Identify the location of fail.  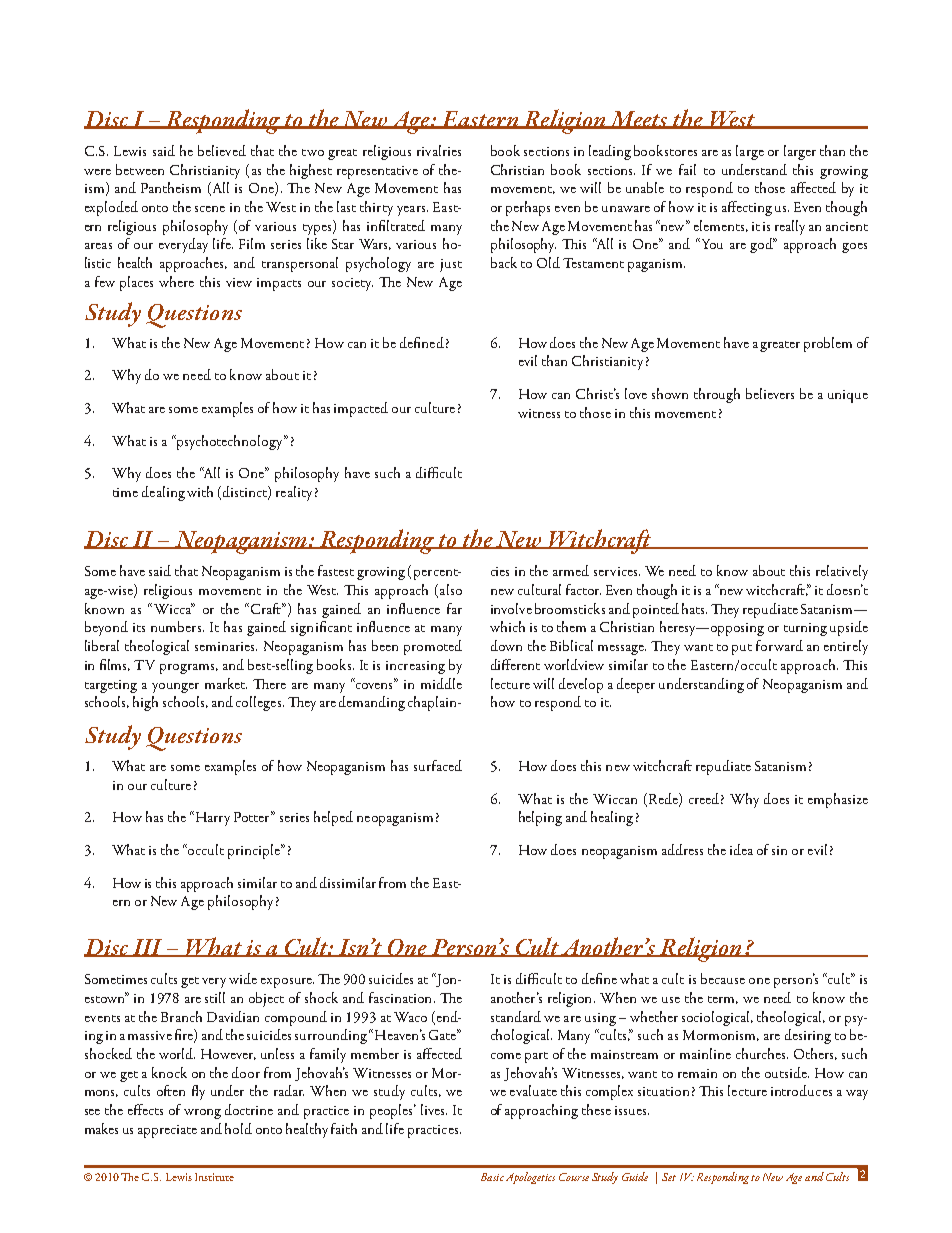
(687, 169).
